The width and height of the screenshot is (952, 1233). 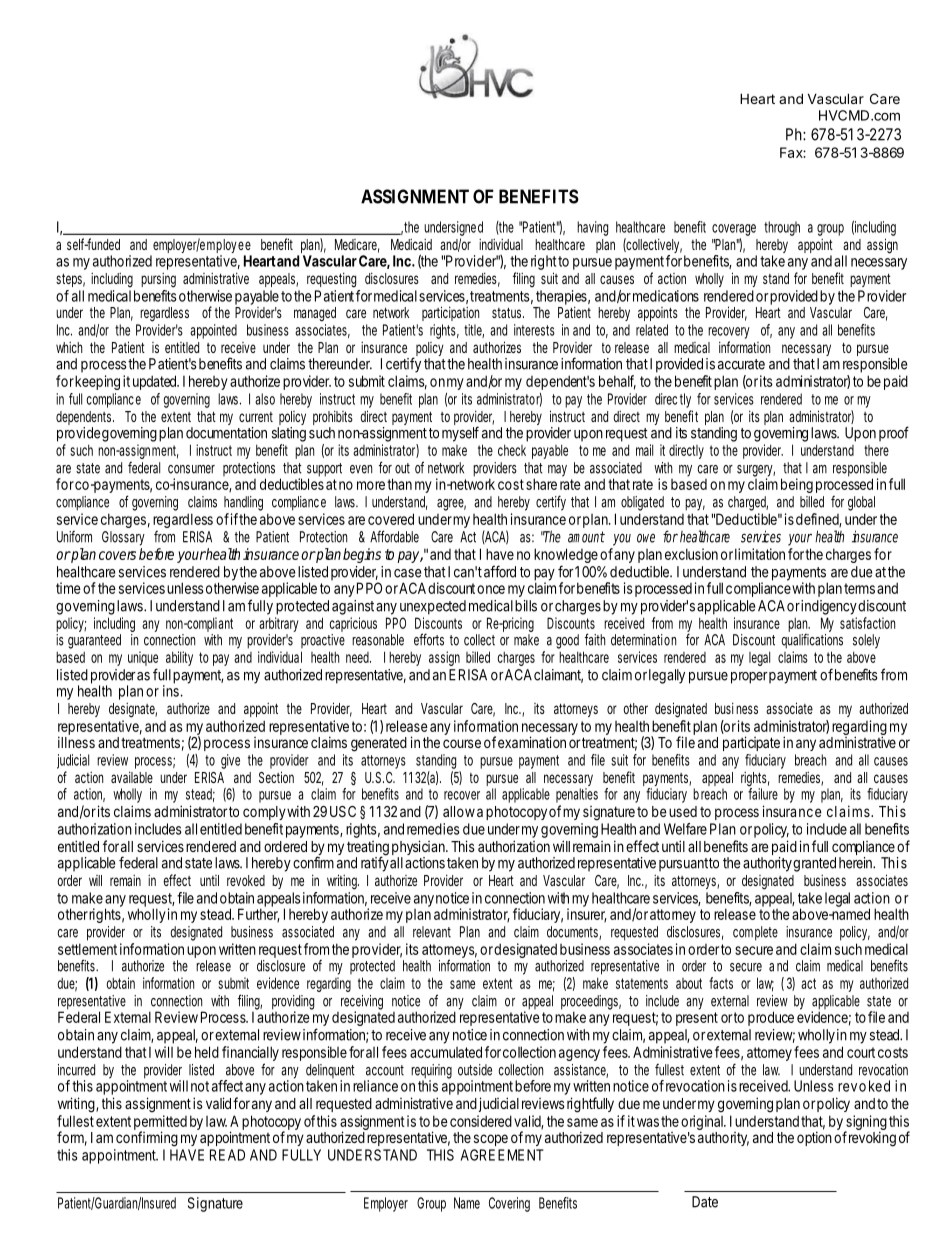 I want to click on Covering, so click(x=509, y=1204).
